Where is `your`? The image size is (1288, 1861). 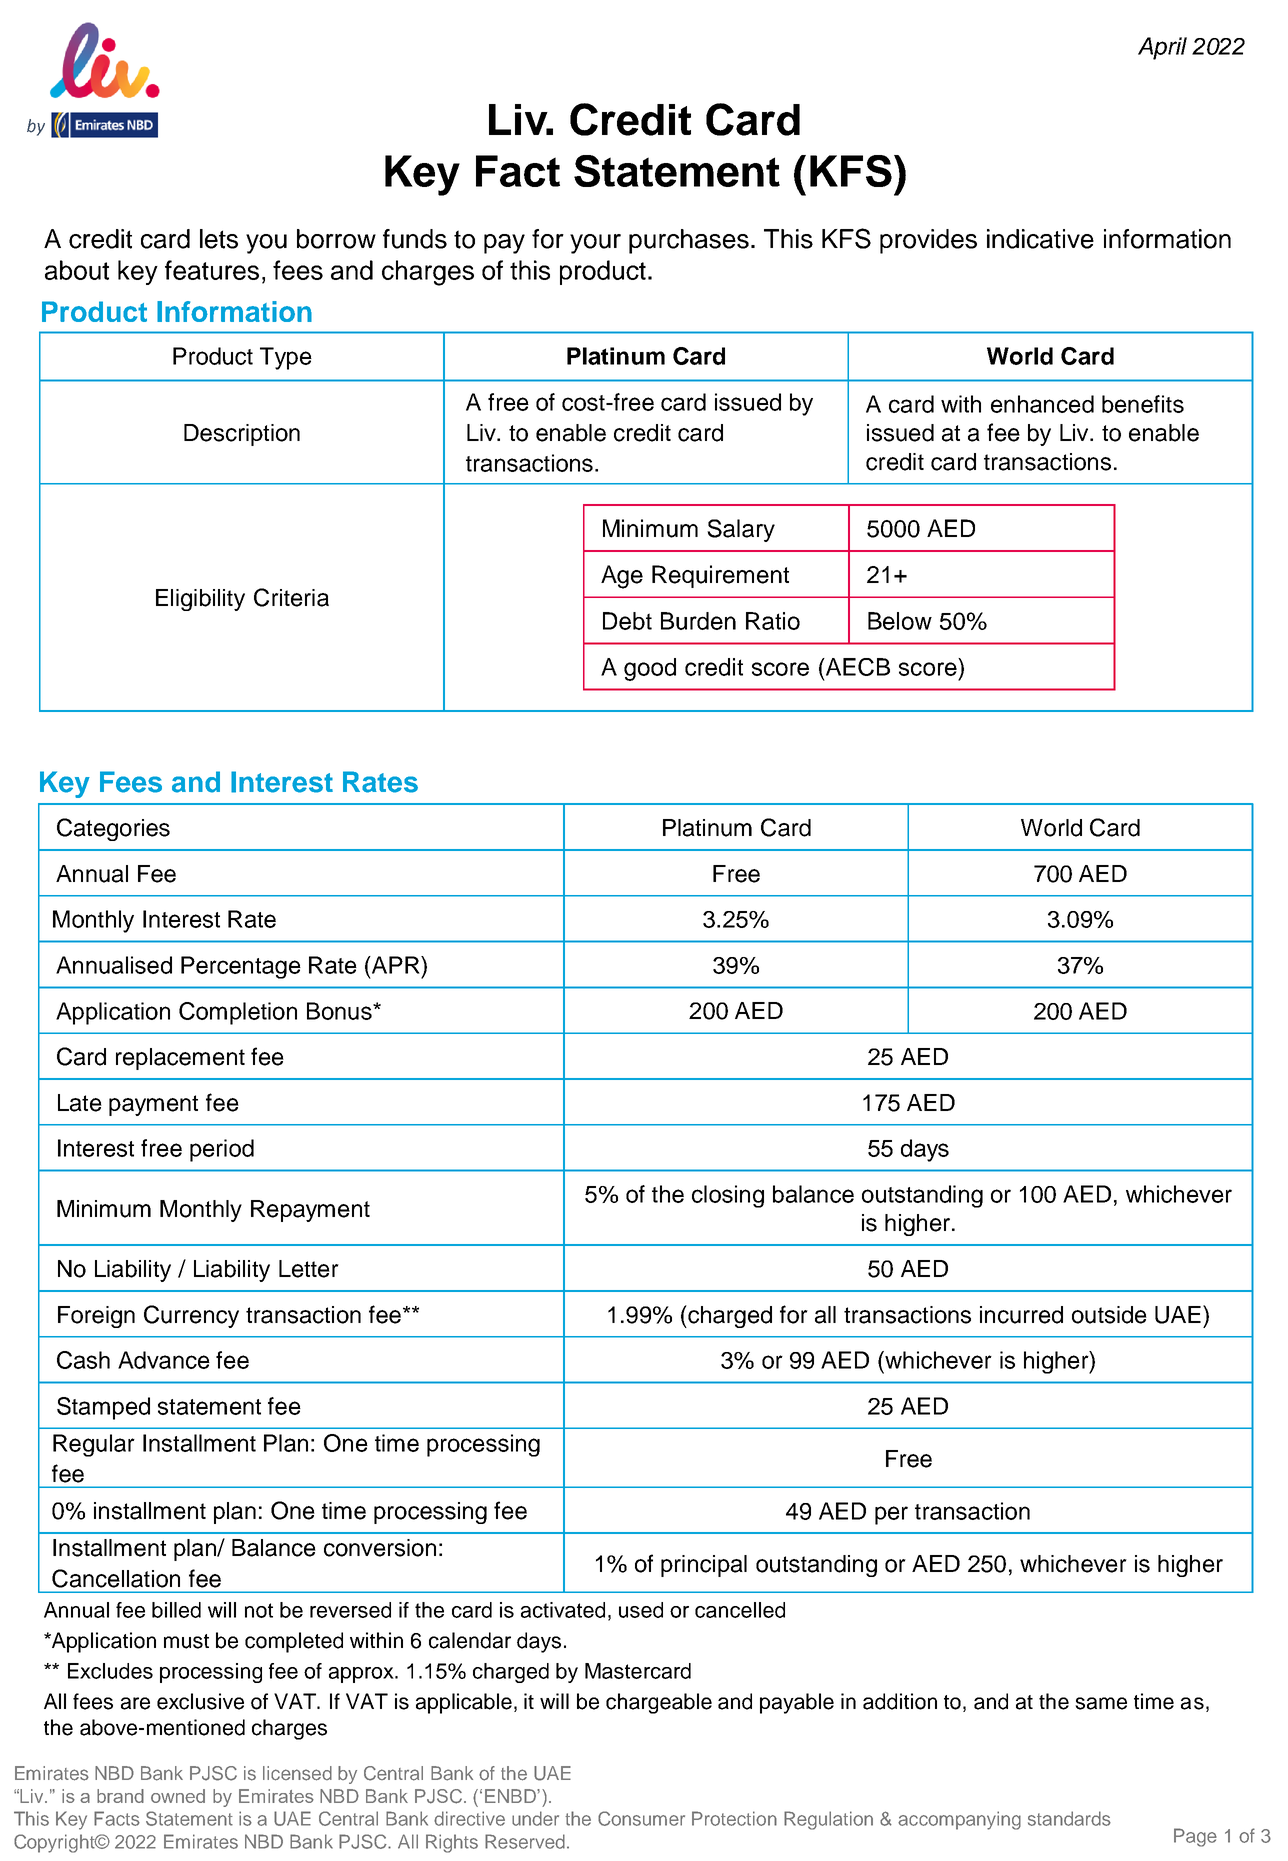 your is located at coordinates (595, 244).
